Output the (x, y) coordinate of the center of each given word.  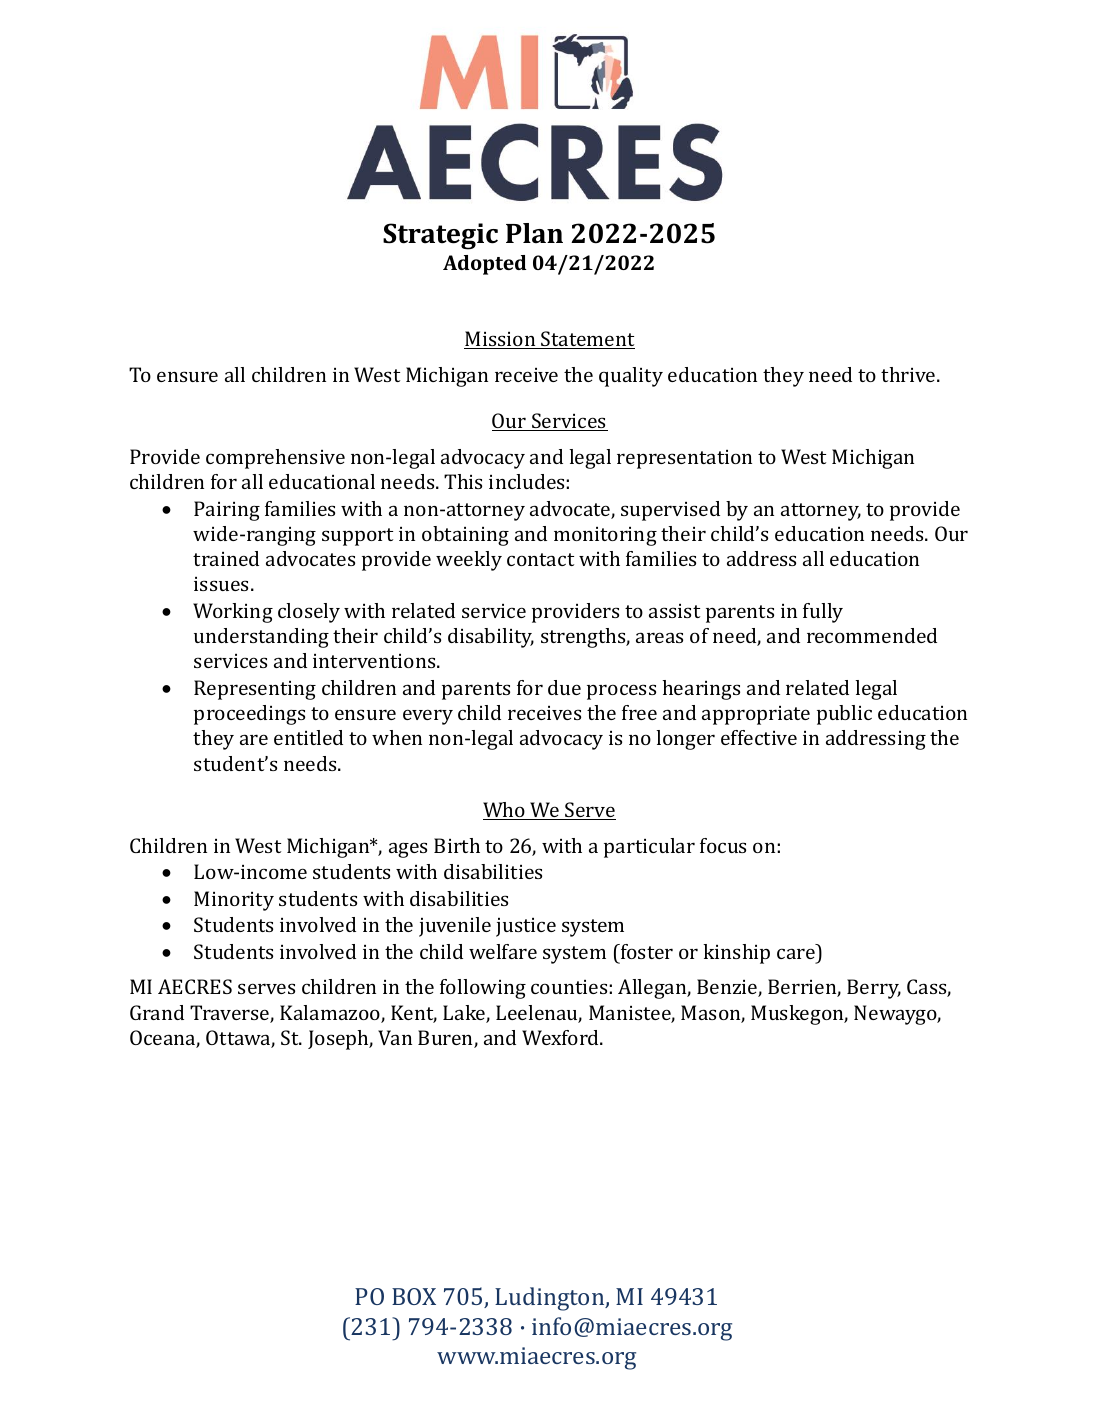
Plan (534, 233)
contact (540, 559)
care (796, 953)
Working (233, 613)
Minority (234, 901)
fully (823, 613)
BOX (414, 1296)
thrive (909, 374)
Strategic (440, 236)
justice (526, 927)
